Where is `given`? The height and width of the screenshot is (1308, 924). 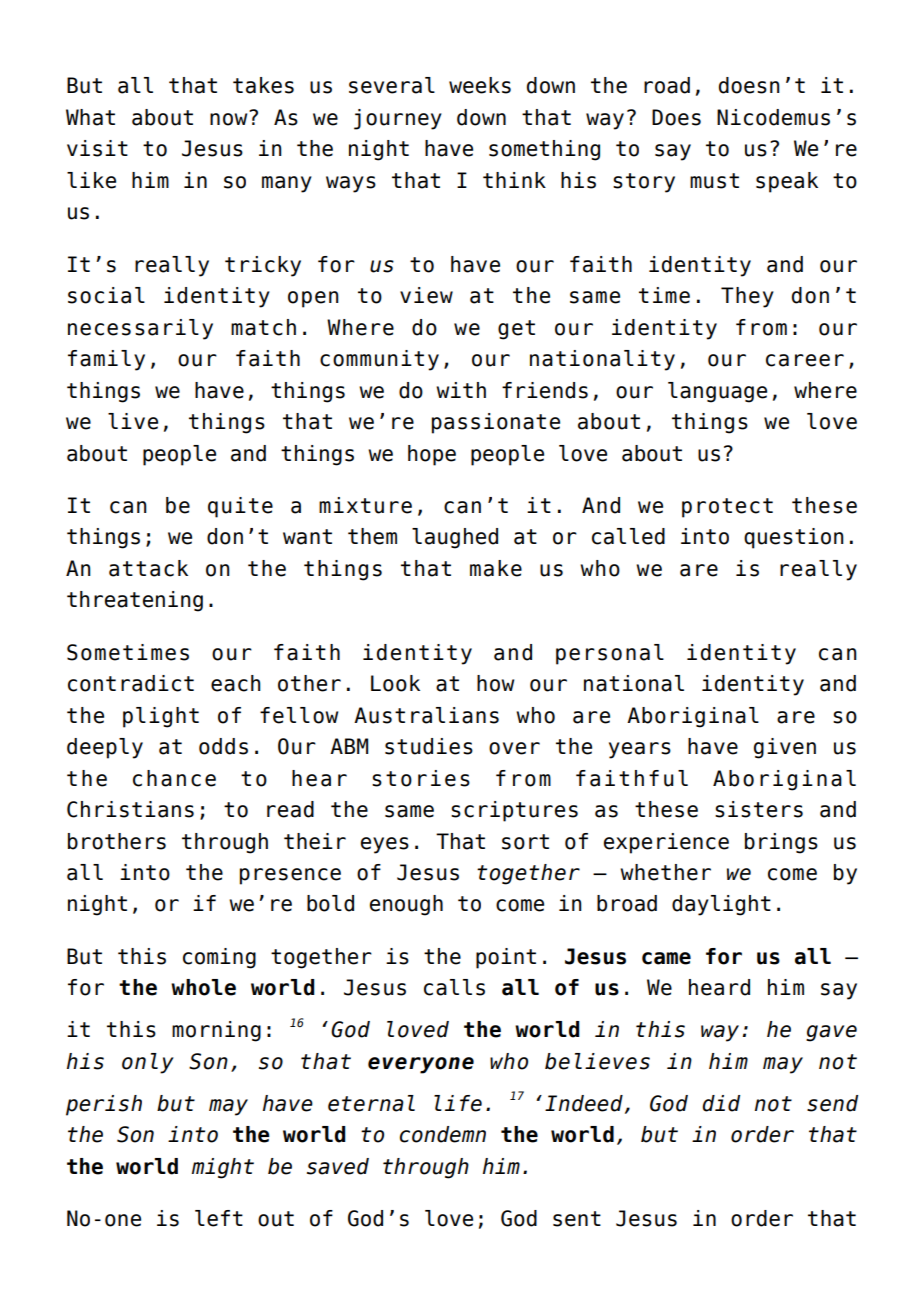 given is located at coordinates (785, 748).
